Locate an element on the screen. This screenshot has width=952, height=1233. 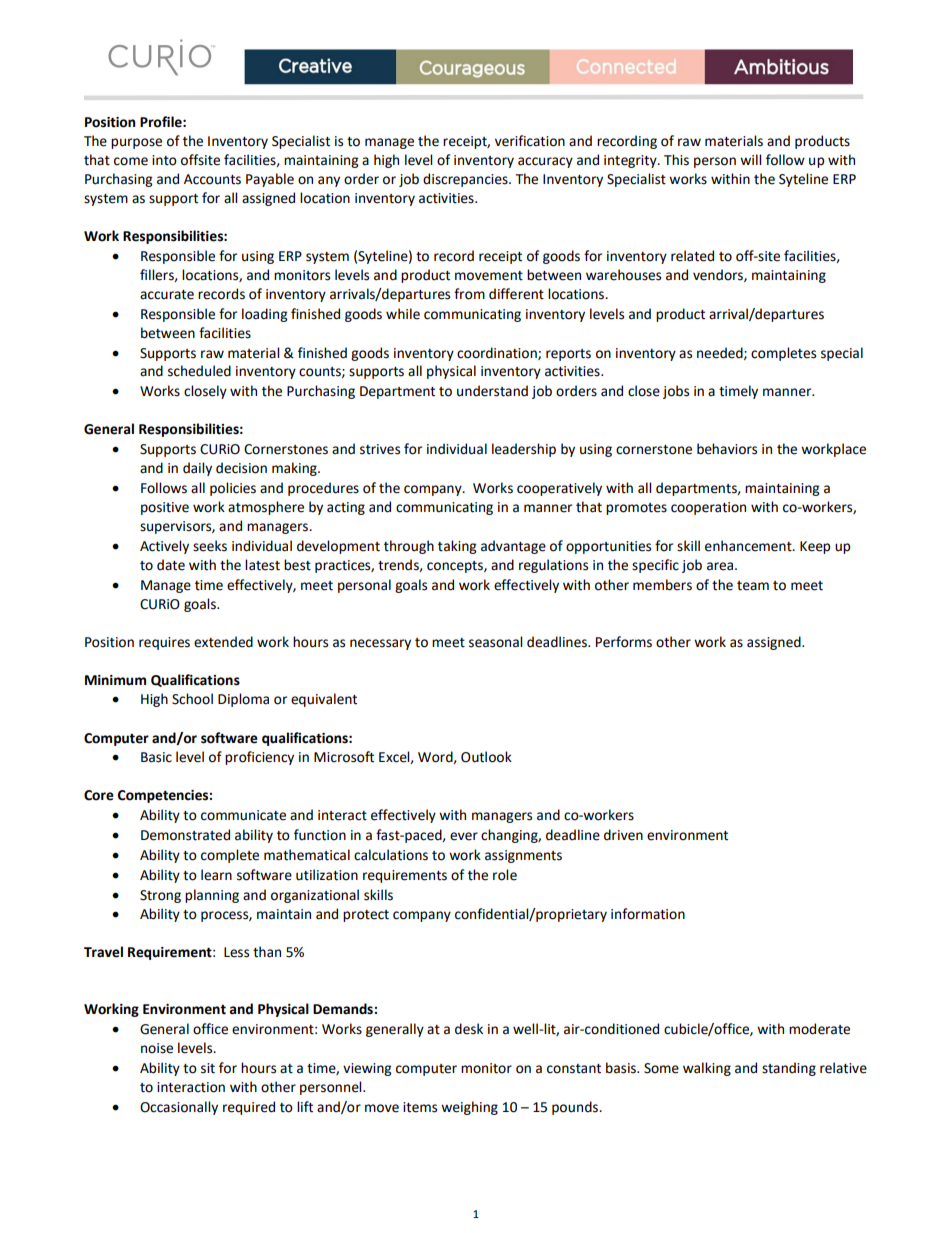
seasonal is located at coordinates (495, 642).
